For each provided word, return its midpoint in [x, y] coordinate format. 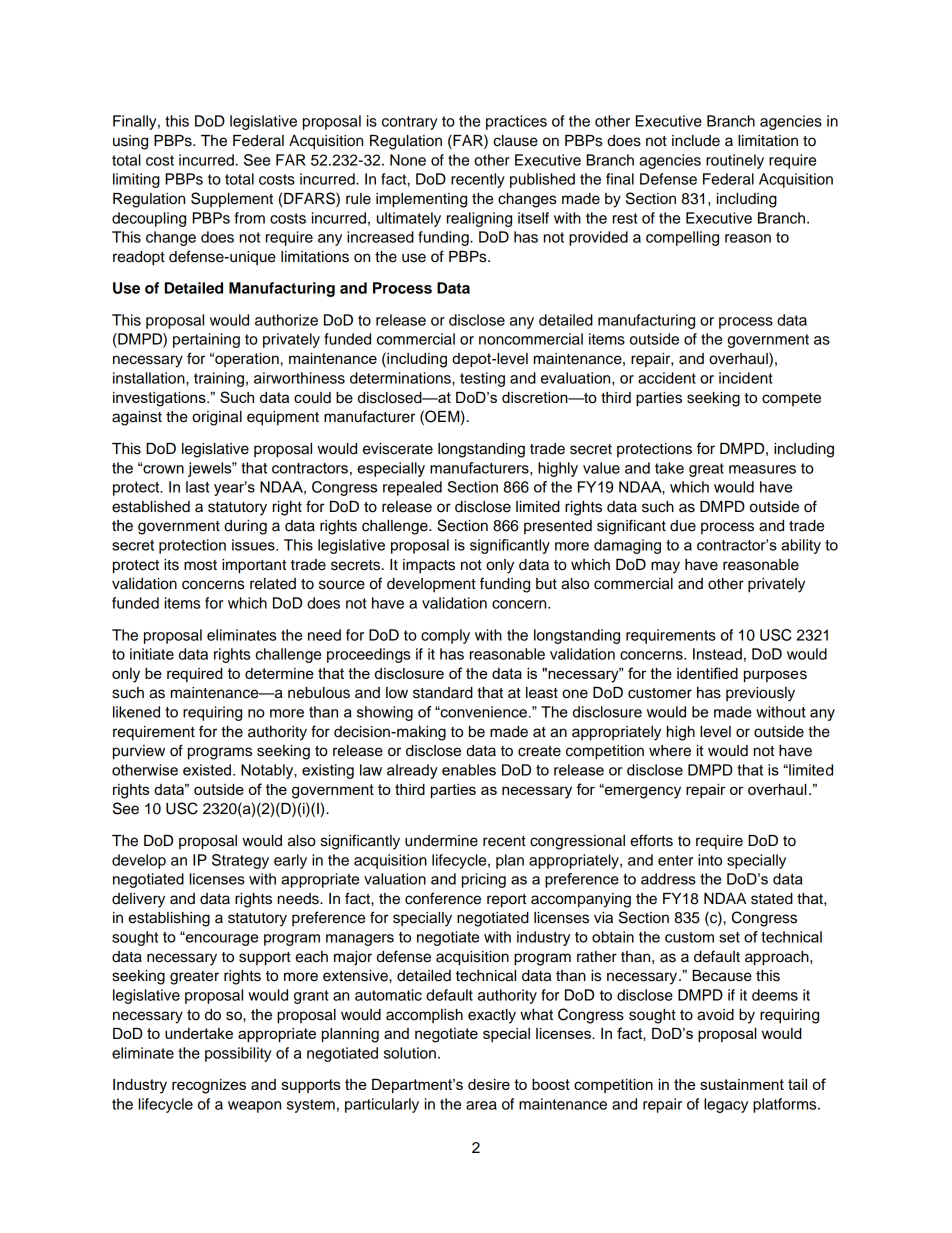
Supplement [232, 200]
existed [207, 770]
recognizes [209, 1086]
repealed [412, 488]
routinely [735, 161]
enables [469, 770]
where [670, 751]
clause [515, 141]
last [197, 487]
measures [762, 469]
